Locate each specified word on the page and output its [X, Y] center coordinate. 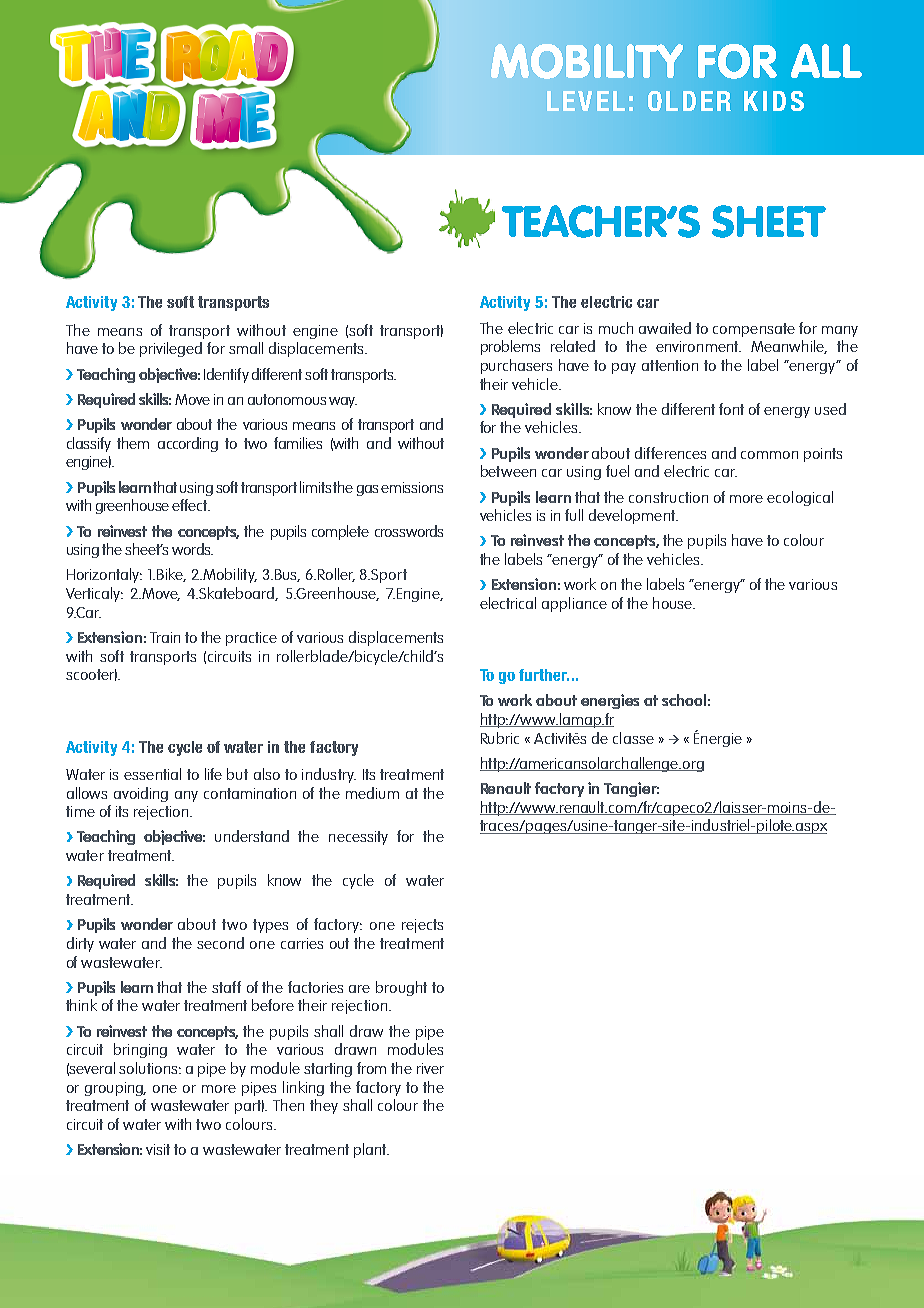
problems [510, 347]
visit [158, 1149]
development [633, 516]
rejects [422, 926]
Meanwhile [789, 347]
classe [633, 738]
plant [371, 1150]
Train [165, 637]
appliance [574, 604]
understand [252, 836]
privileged [171, 349]
